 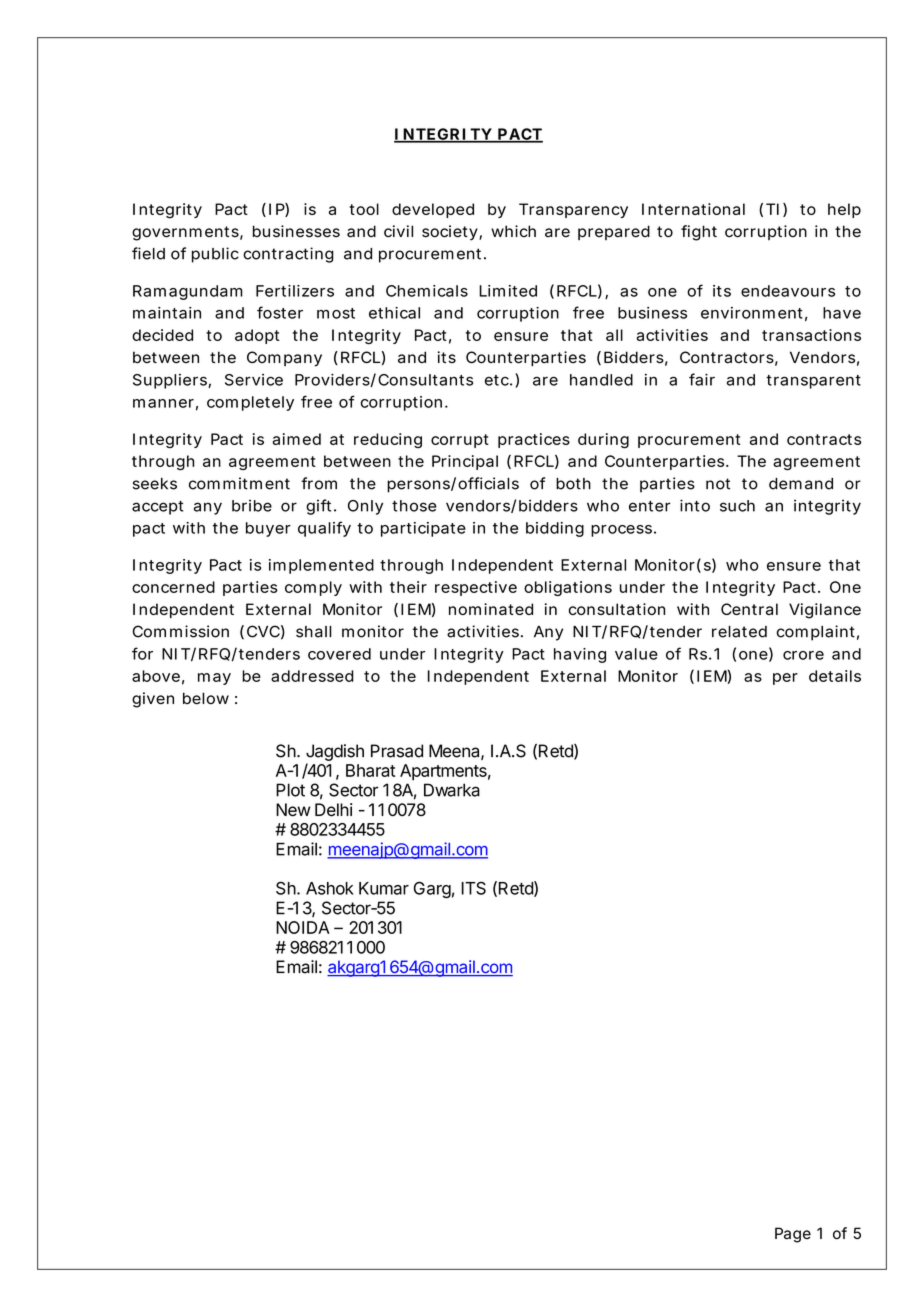 What do you see at coordinates (699, 233) in the page?
I see `fight` at bounding box center [699, 233].
